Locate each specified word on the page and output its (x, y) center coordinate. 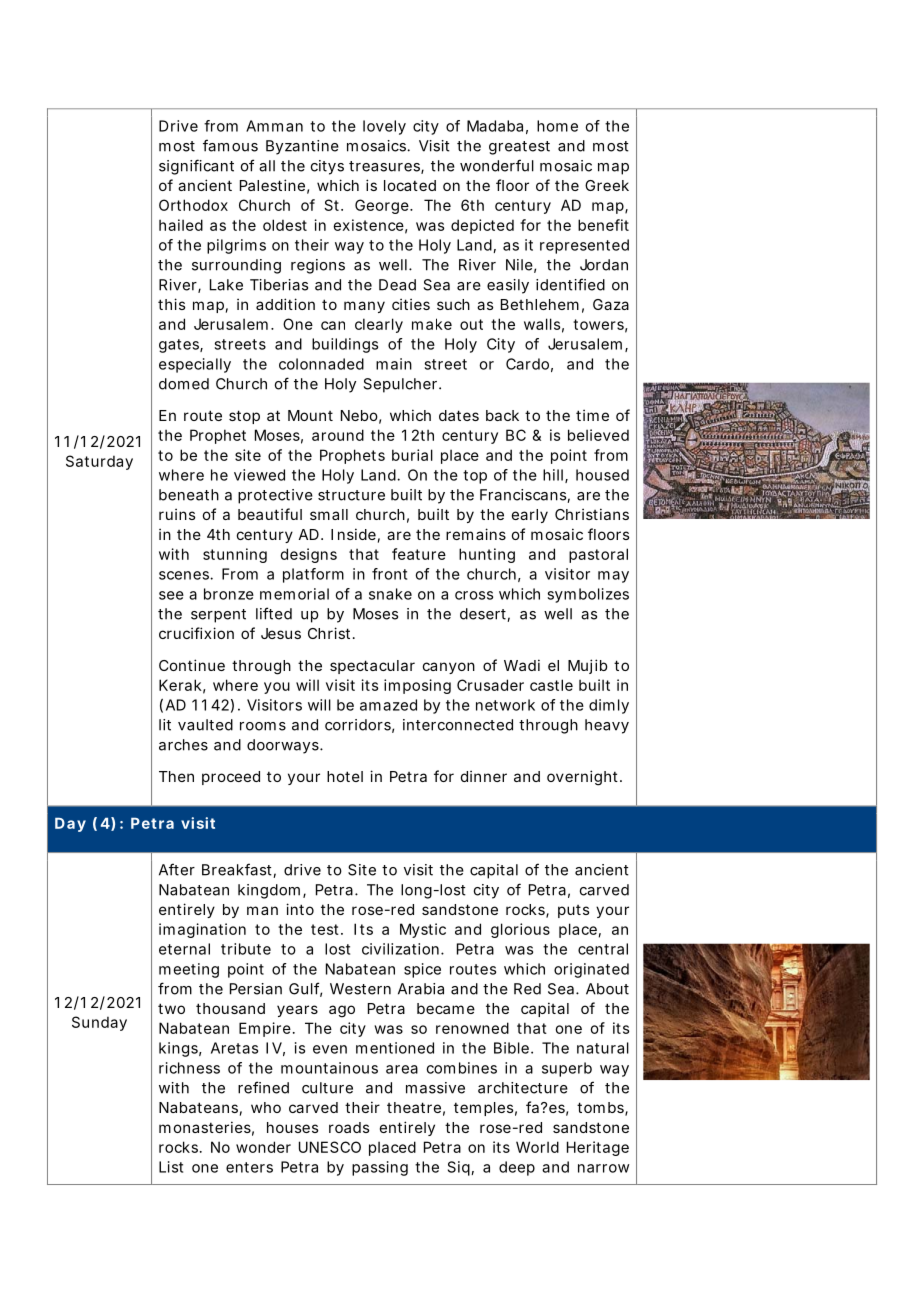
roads (349, 1127)
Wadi (522, 665)
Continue (192, 665)
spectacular (372, 667)
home (557, 126)
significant (196, 167)
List (171, 1167)
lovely (384, 127)
